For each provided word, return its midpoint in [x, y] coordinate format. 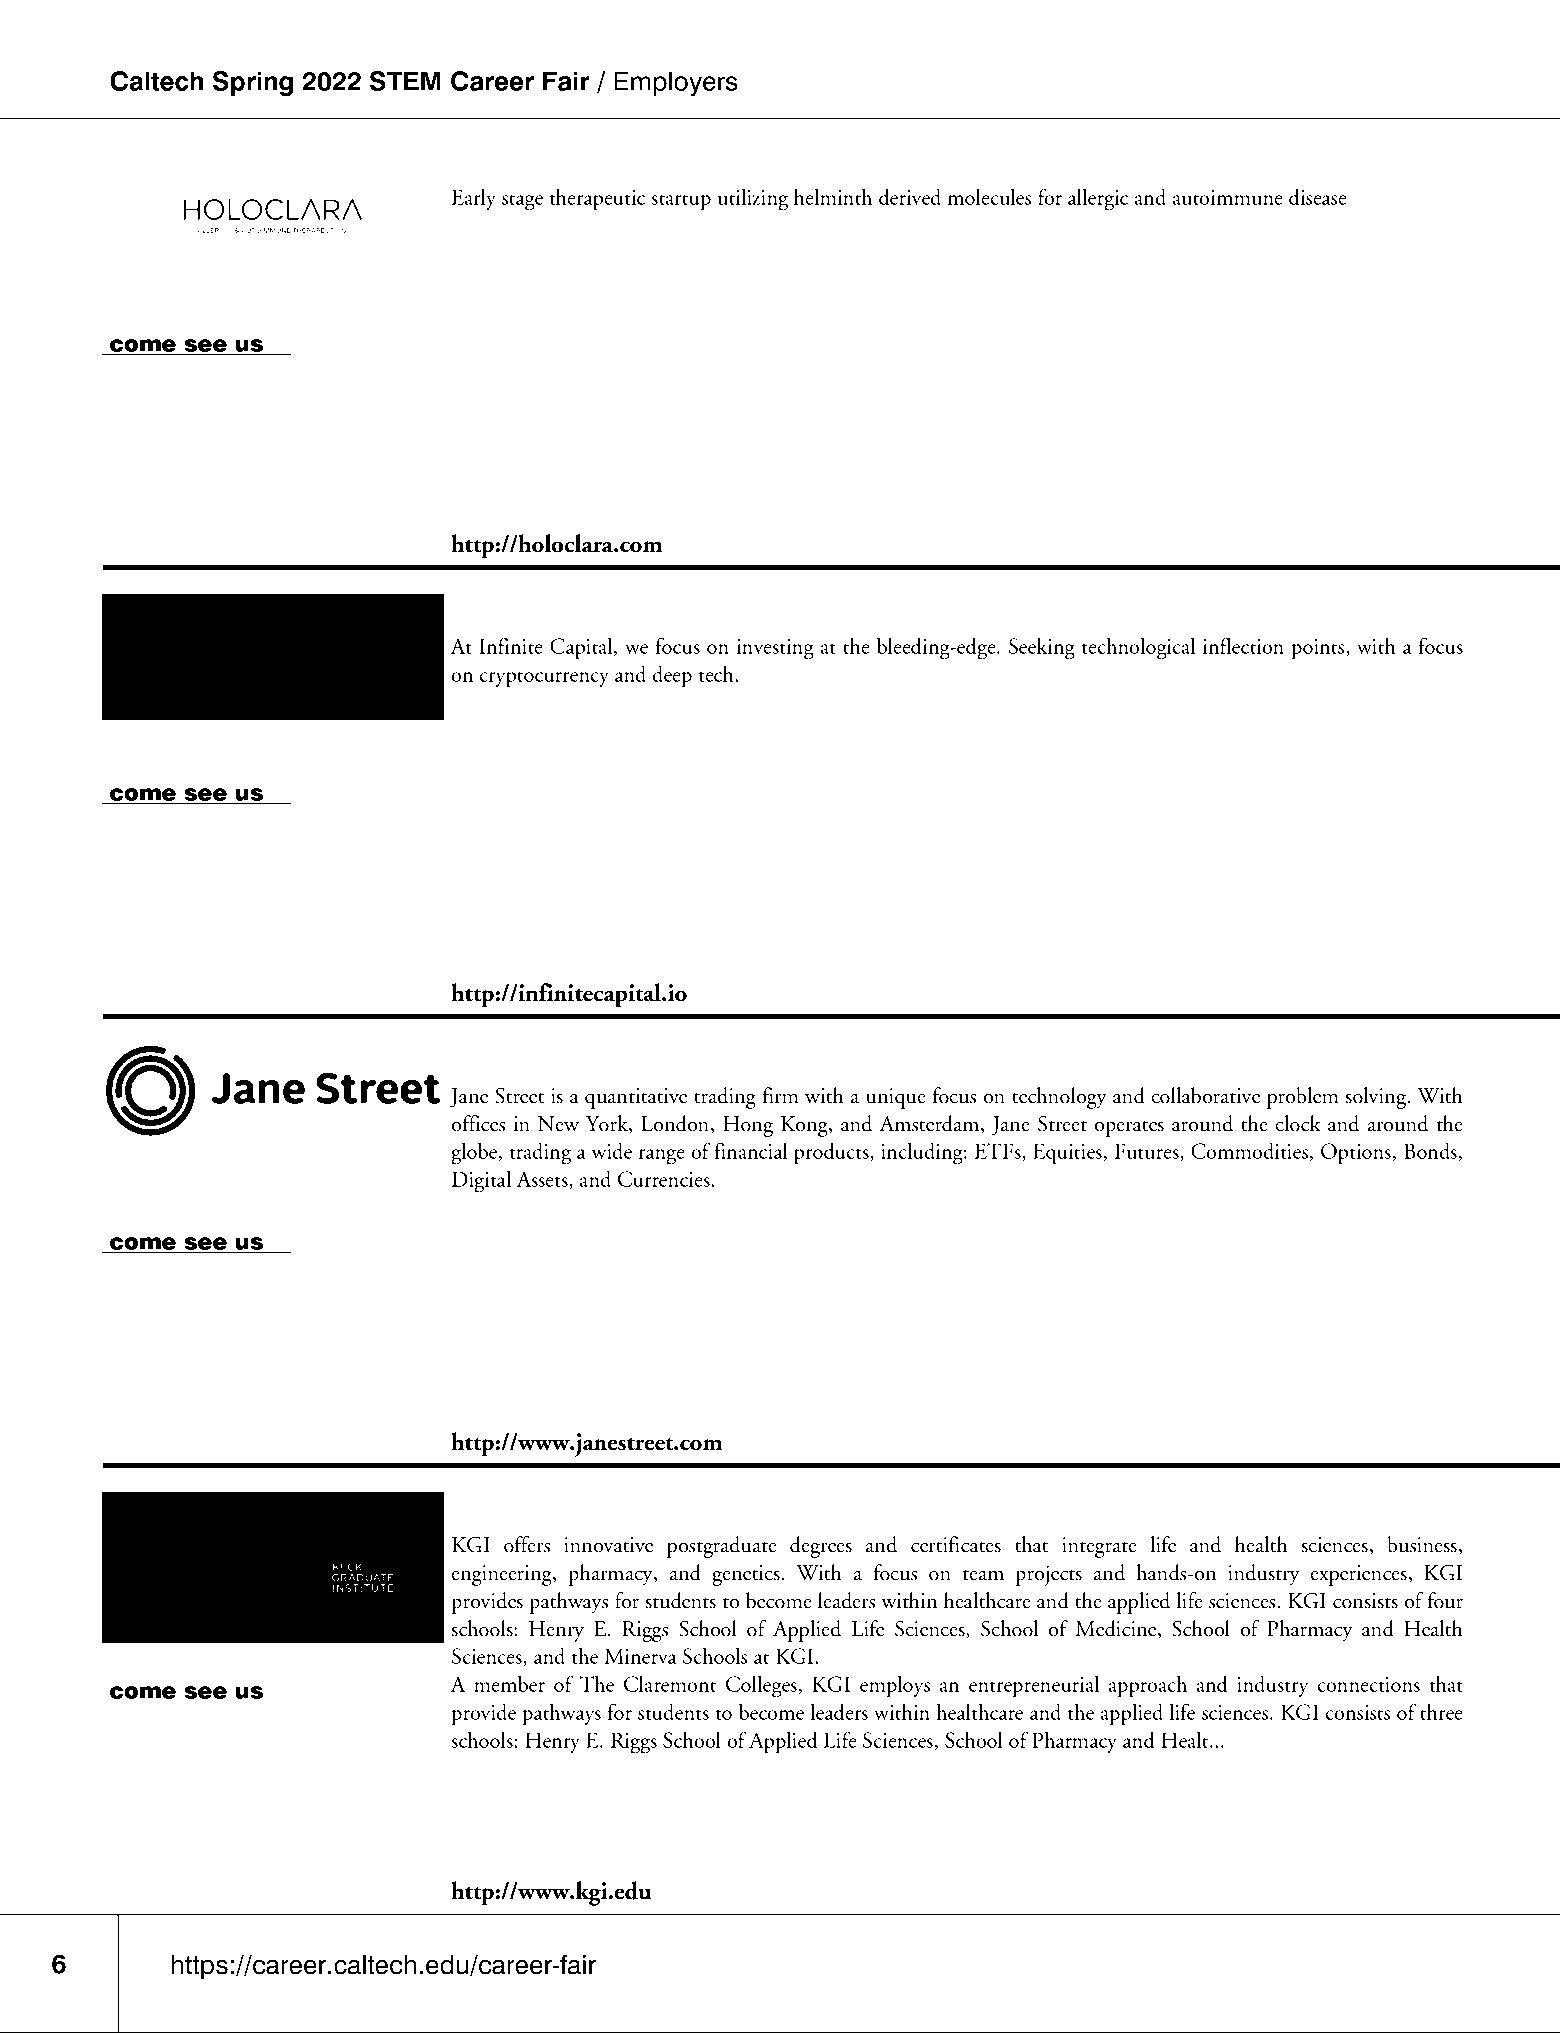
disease [1318, 196]
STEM [405, 81]
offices [478, 1123]
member [509, 1683]
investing [775, 649]
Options [1356, 1154]
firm [781, 1095]
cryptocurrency [544, 679]
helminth [833, 196]
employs [895, 1686]
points [1319, 649]
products [832, 1153]
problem [1303, 1098]
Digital [481, 1181]
